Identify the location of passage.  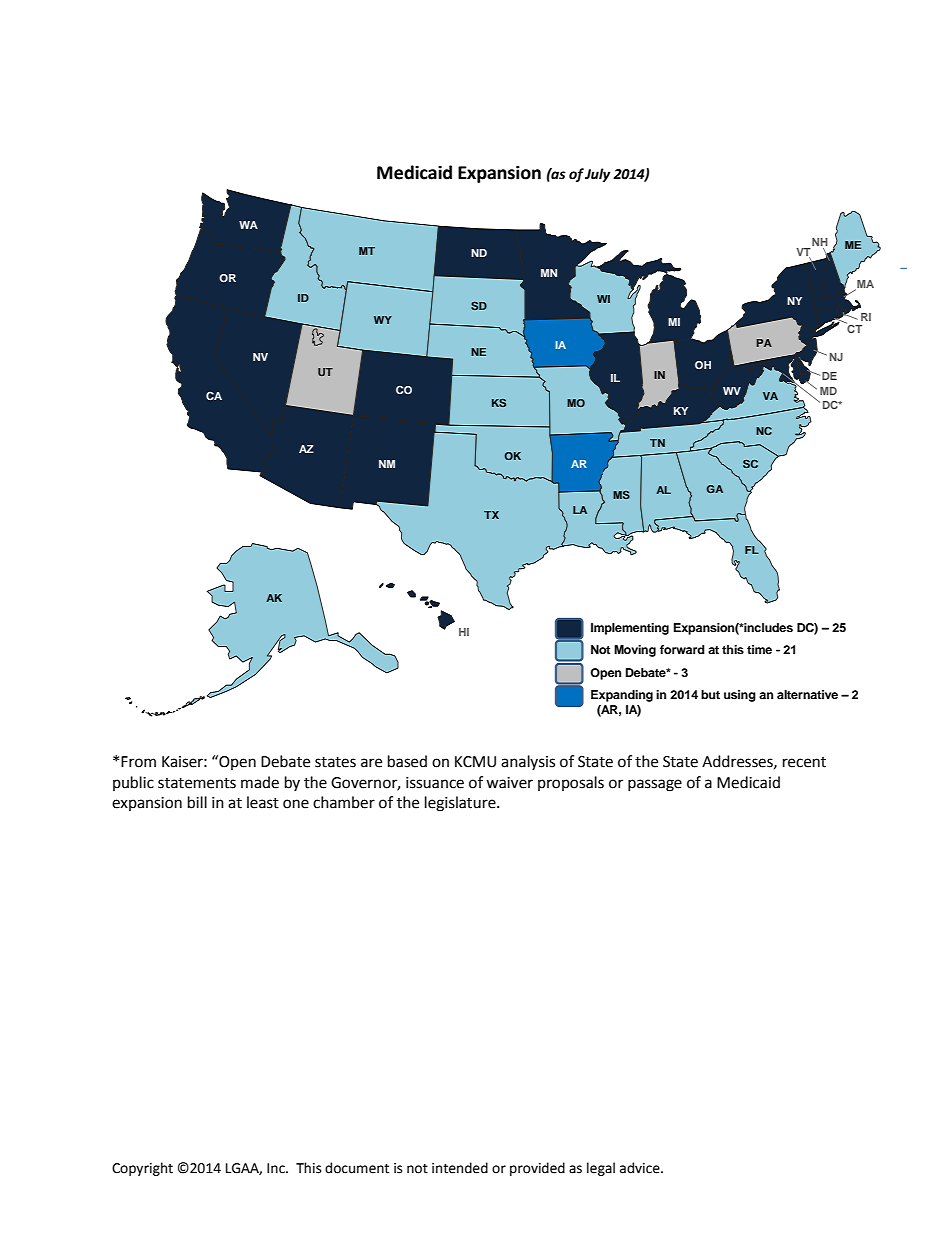
(655, 785).
